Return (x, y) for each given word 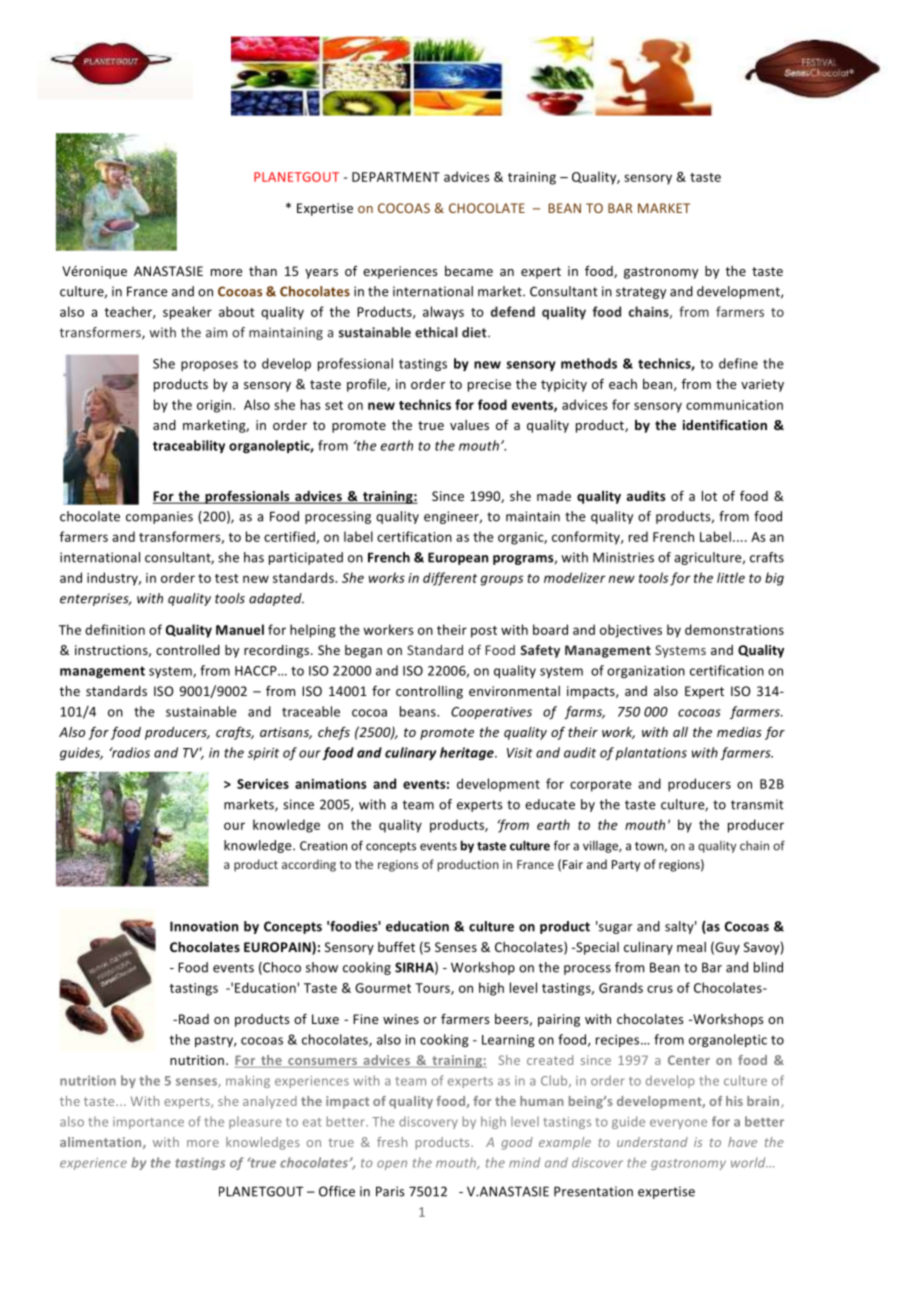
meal (691, 947)
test (227, 578)
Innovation (204, 926)
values (469, 425)
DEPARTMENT (396, 177)
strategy (641, 293)
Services (263, 784)
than (263, 271)
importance (148, 1123)
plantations (651, 753)
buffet (396, 946)
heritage (468, 753)
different (450, 579)
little (731, 577)
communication (734, 405)
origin (215, 406)
